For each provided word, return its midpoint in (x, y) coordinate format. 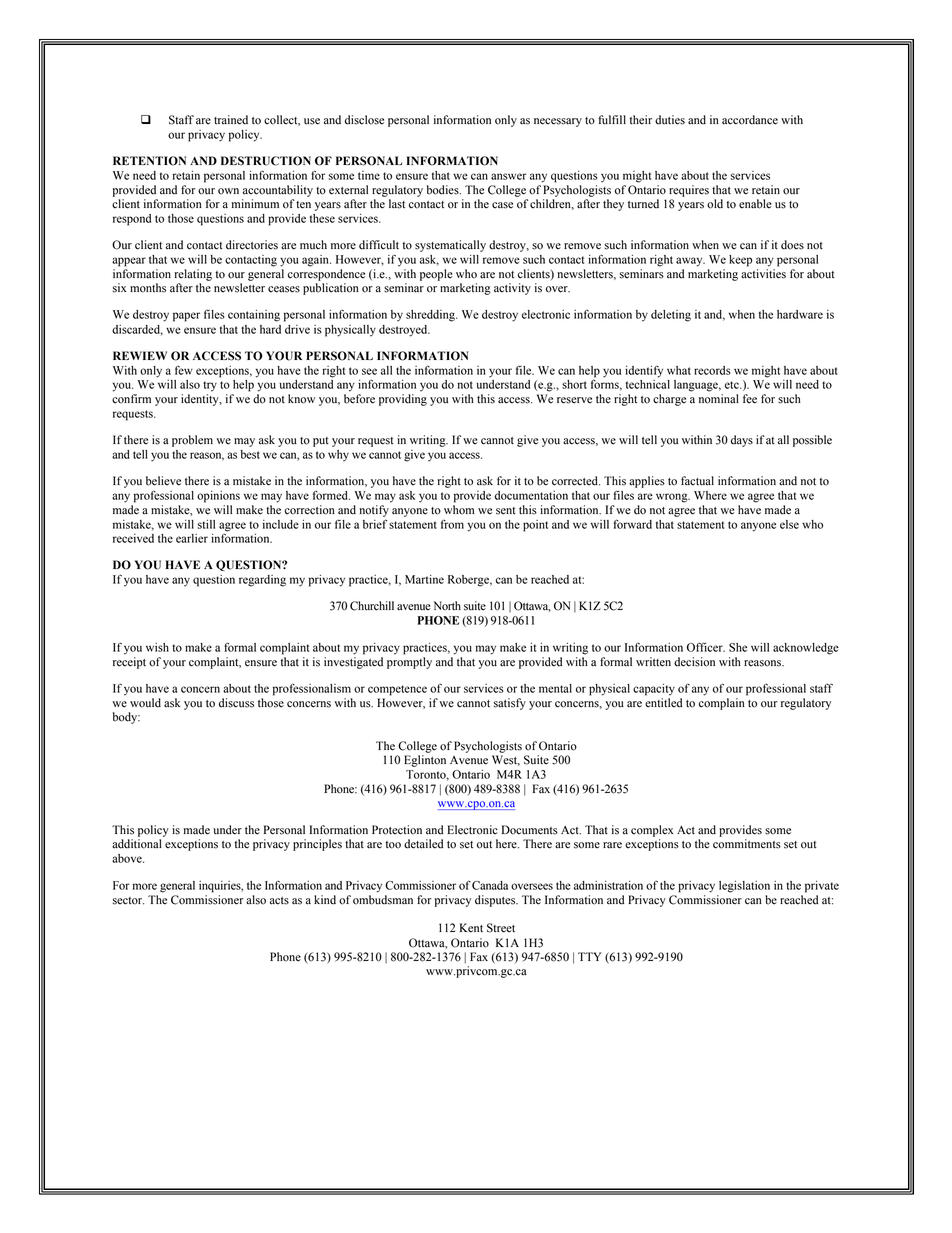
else (789, 524)
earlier (192, 538)
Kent (471, 928)
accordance (750, 120)
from (452, 524)
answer (509, 176)
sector (128, 901)
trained (231, 120)
